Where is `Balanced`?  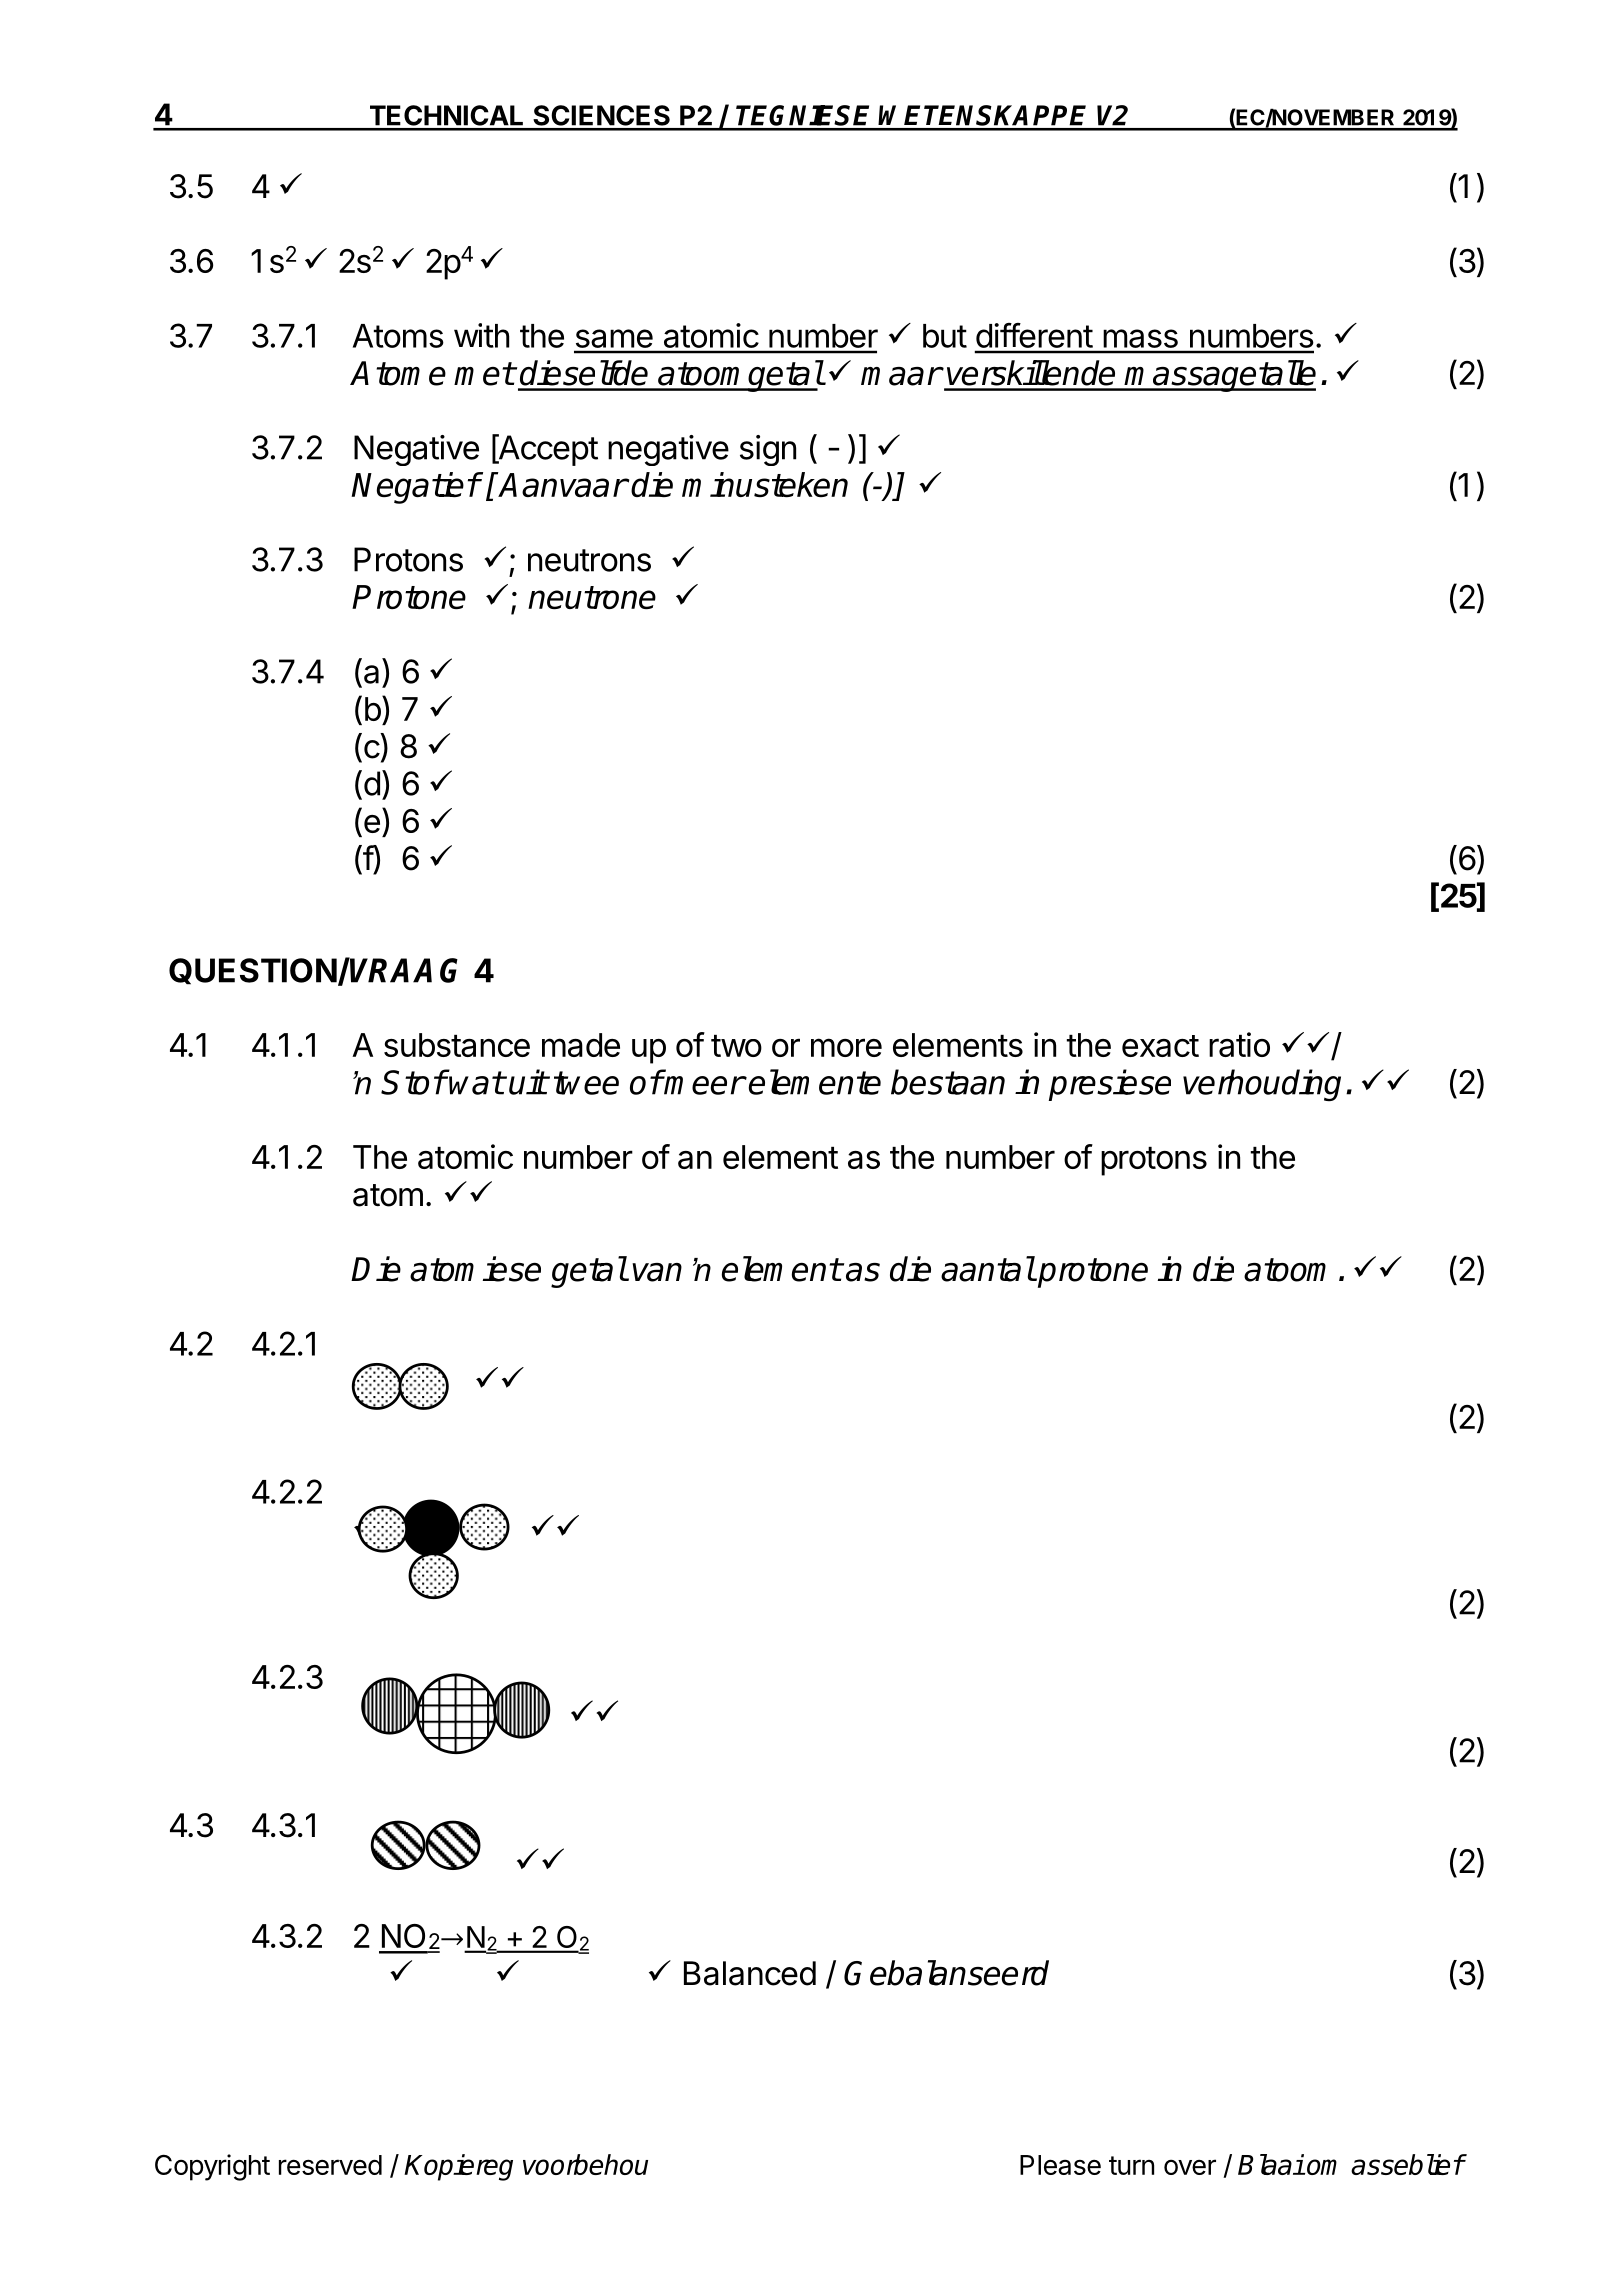
Balanced is located at coordinates (750, 1973).
